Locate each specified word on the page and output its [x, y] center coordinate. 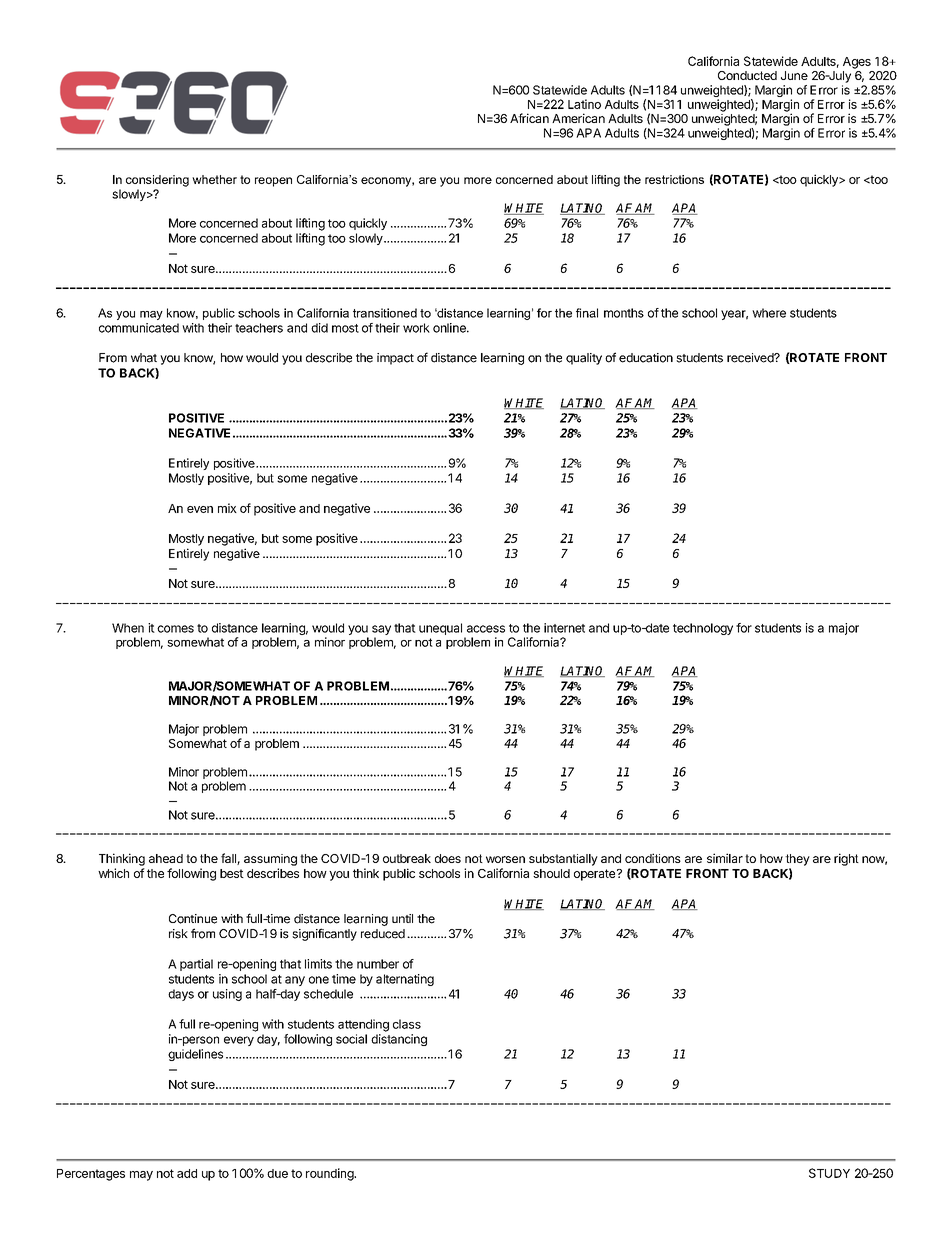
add [187, 1173]
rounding [331, 1174]
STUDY [829, 1173]
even [200, 509]
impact [395, 359]
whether [214, 179]
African [529, 118]
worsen [505, 859]
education [646, 358]
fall [229, 859]
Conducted [747, 75]
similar [725, 858]
